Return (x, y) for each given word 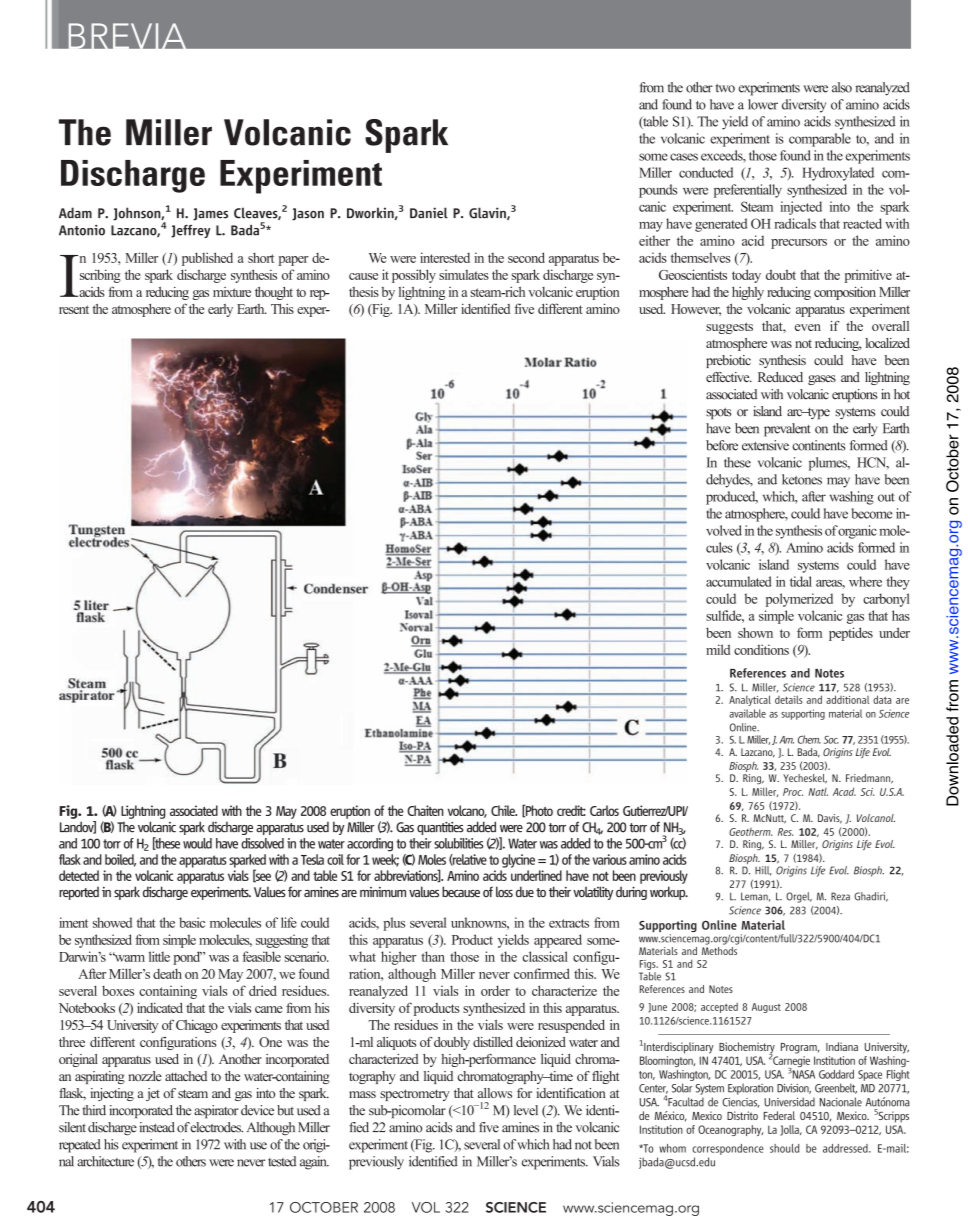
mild (718, 649)
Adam (75, 212)
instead (157, 1127)
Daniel (429, 213)
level (526, 1110)
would (197, 843)
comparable (820, 140)
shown (755, 632)
